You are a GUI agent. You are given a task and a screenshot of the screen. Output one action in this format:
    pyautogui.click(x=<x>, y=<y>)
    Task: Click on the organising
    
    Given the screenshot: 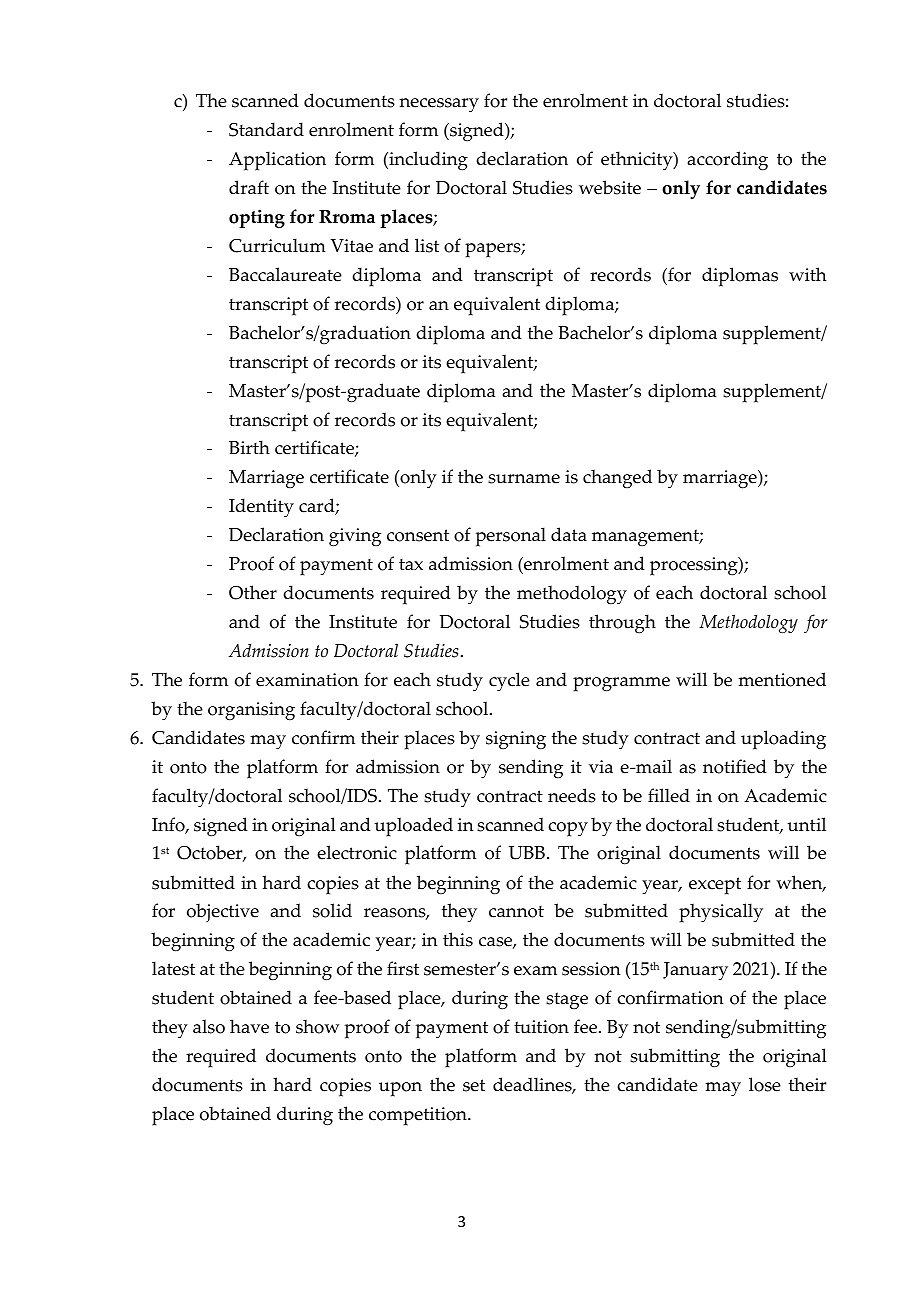 What is the action you would take?
    pyautogui.click(x=251, y=711)
